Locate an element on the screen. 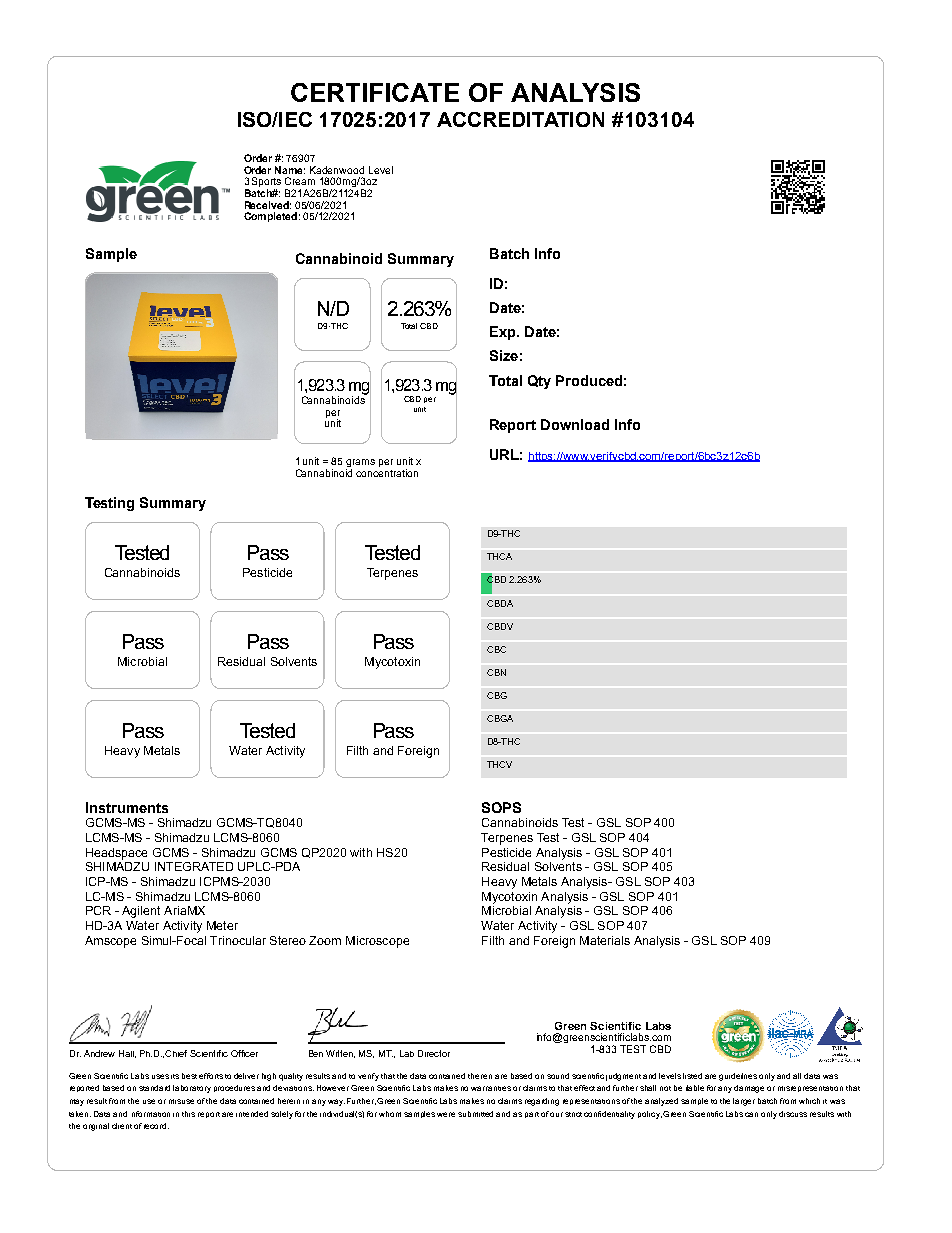  liable is located at coordinates (695, 1088).
